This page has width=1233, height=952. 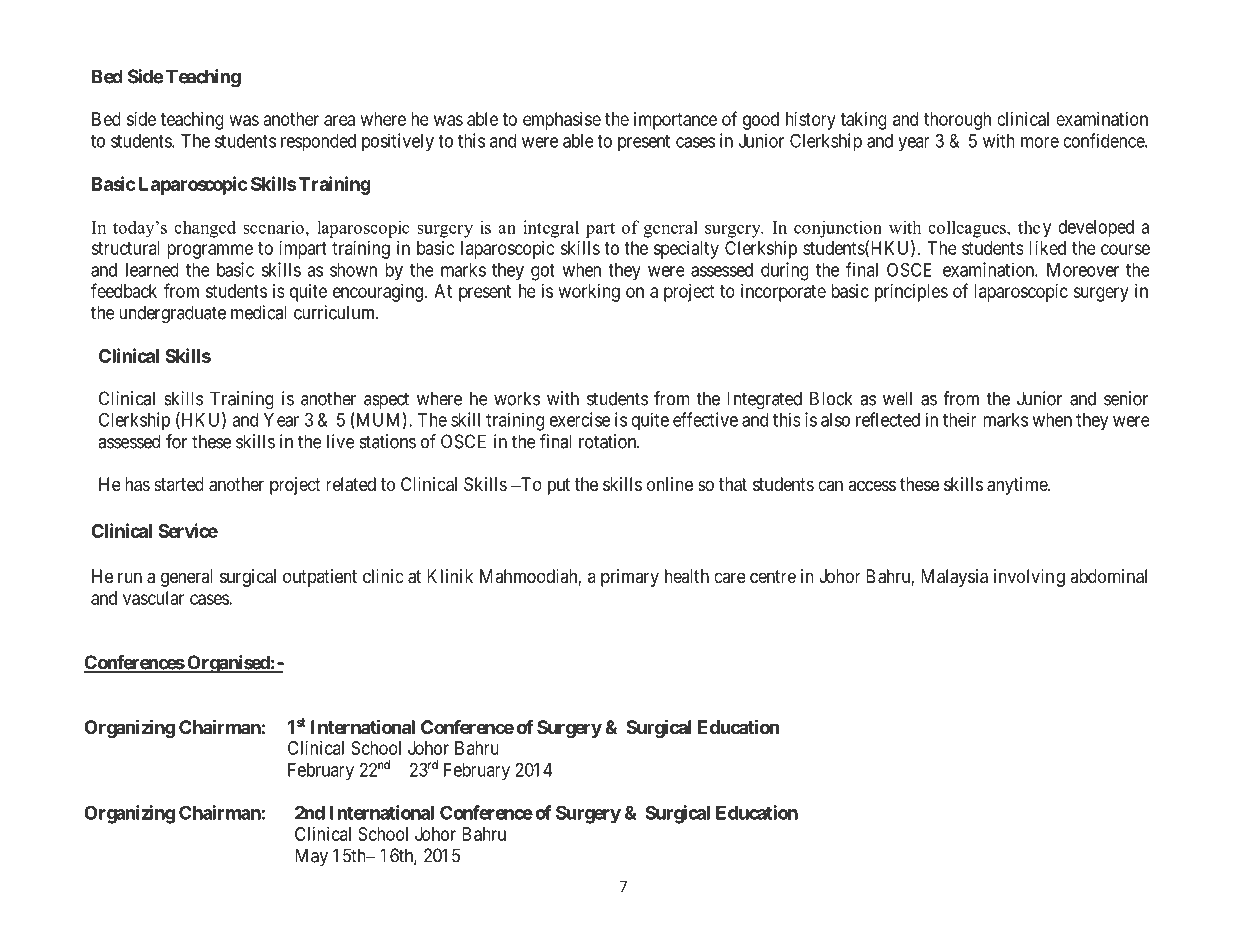 I want to click on well, so click(x=897, y=398).
